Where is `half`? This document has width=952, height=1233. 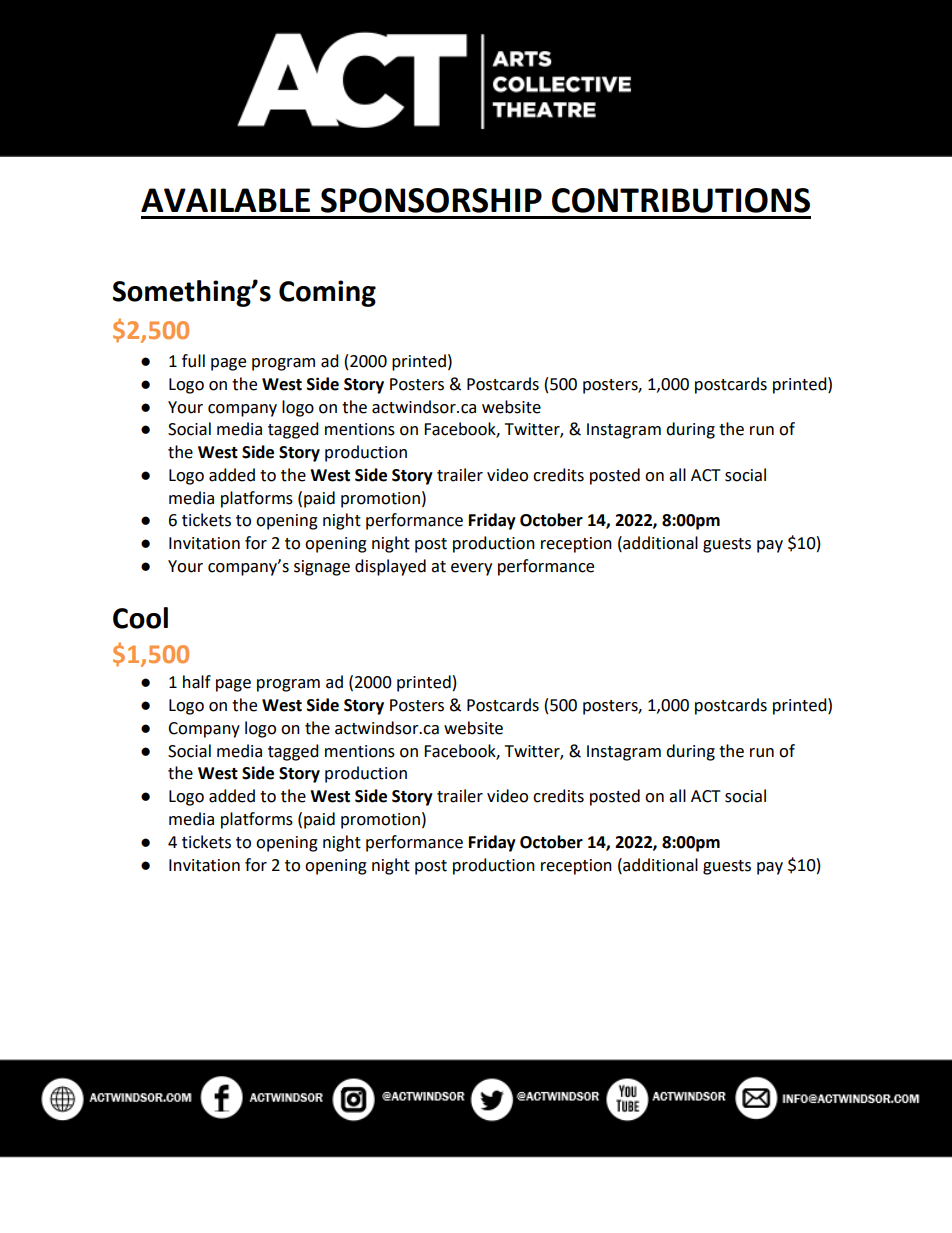 half is located at coordinates (197, 682).
